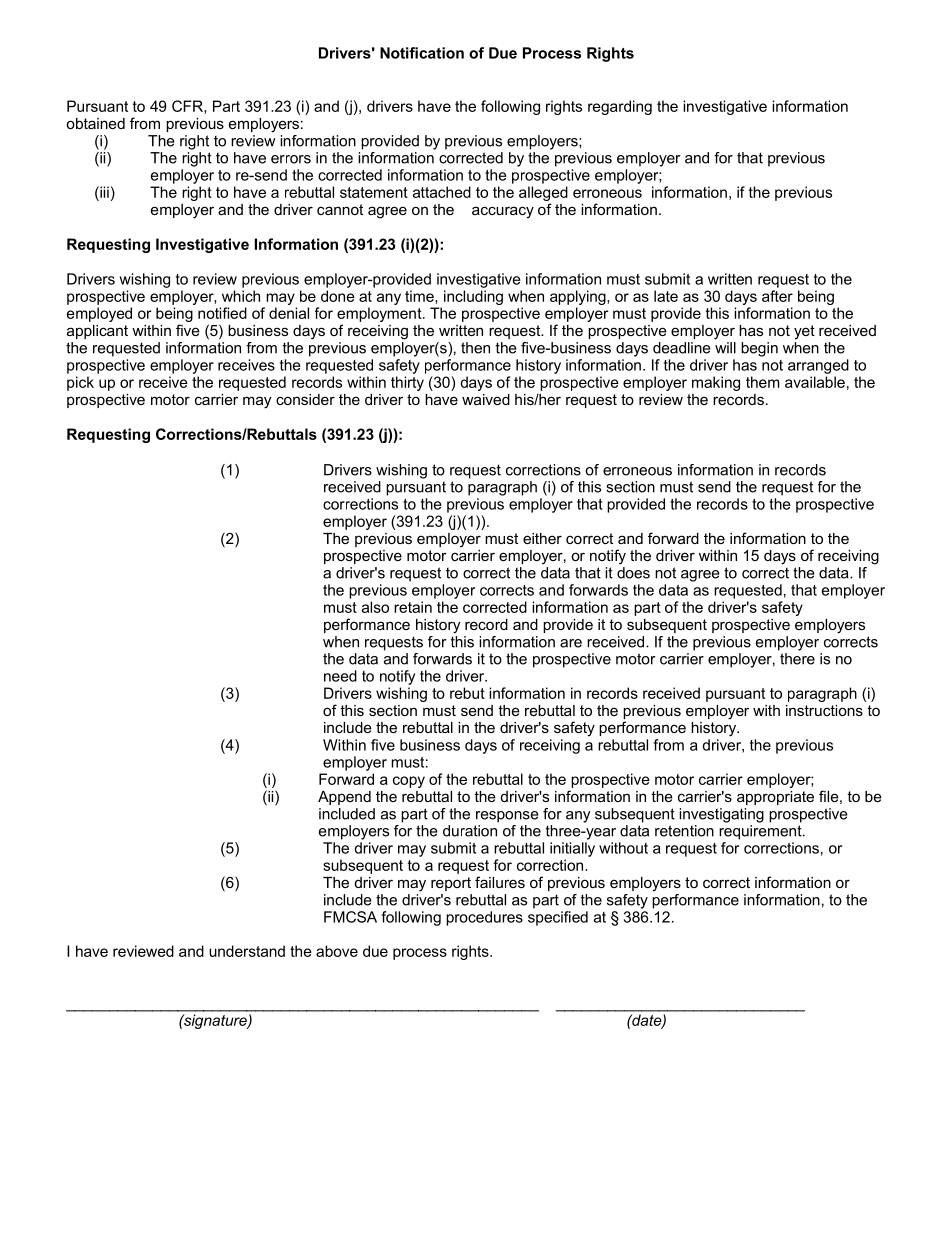 This screenshot has height=1233, width=952. I want to click on retention, so click(684, 831).
